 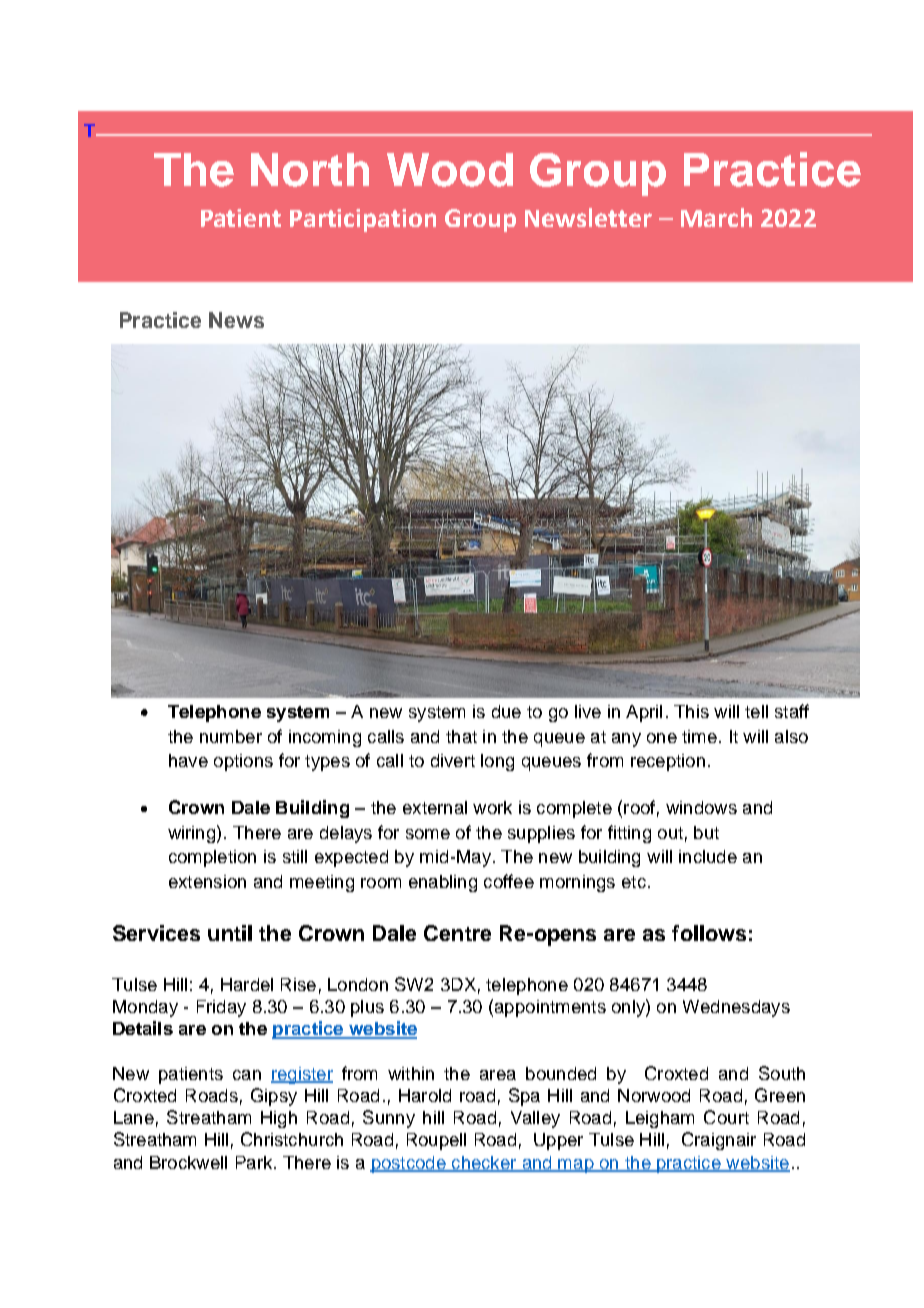 I want to click on Participation, so click(x=363, y=220).
